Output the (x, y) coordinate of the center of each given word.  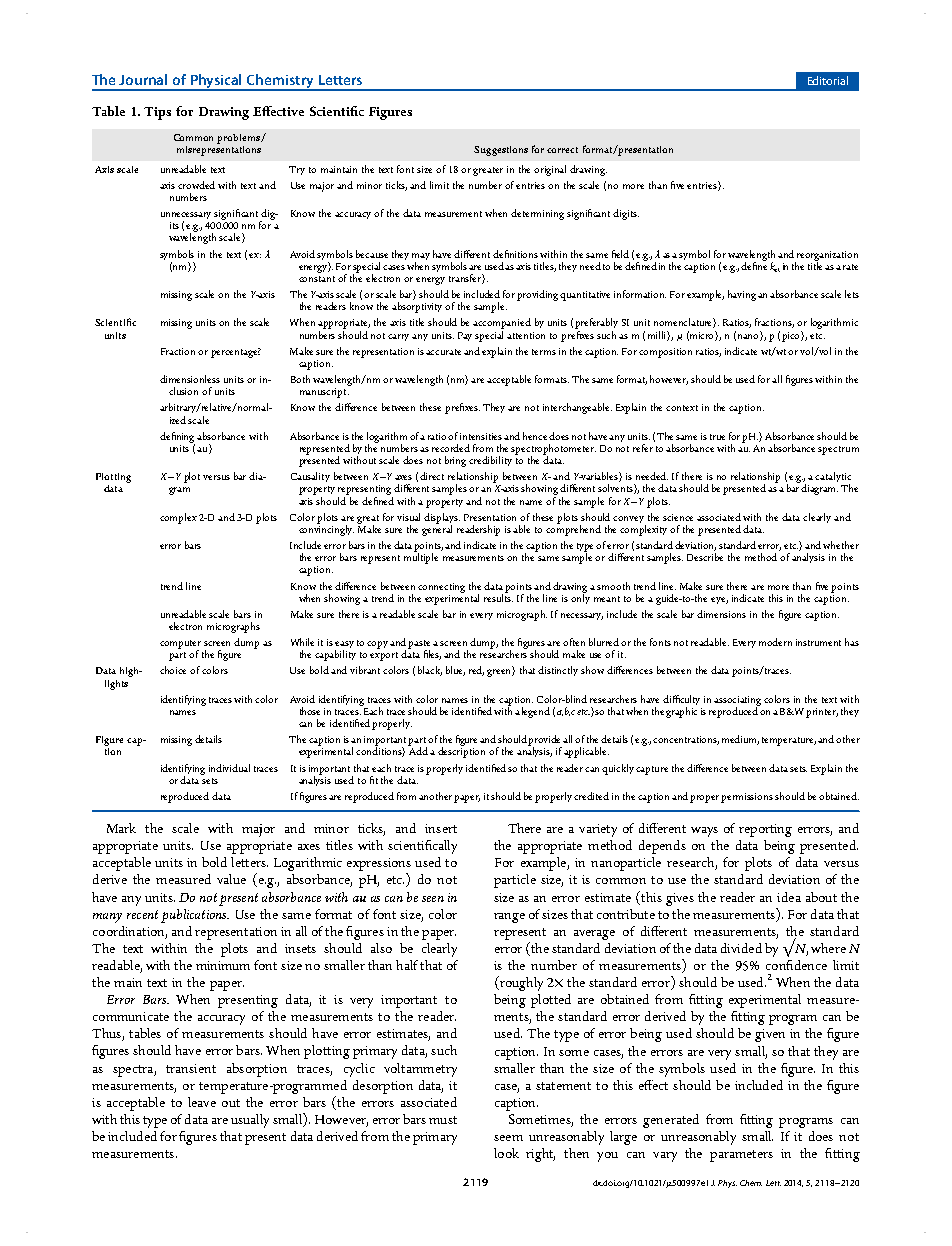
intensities (482, 436)
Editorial (828, 80)
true (717, 437)
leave (202, 1102)
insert (441, 828)
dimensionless (190, 379)
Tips (157, 113)
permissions (747, 798)
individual (229, 768)
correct (562, 150)
